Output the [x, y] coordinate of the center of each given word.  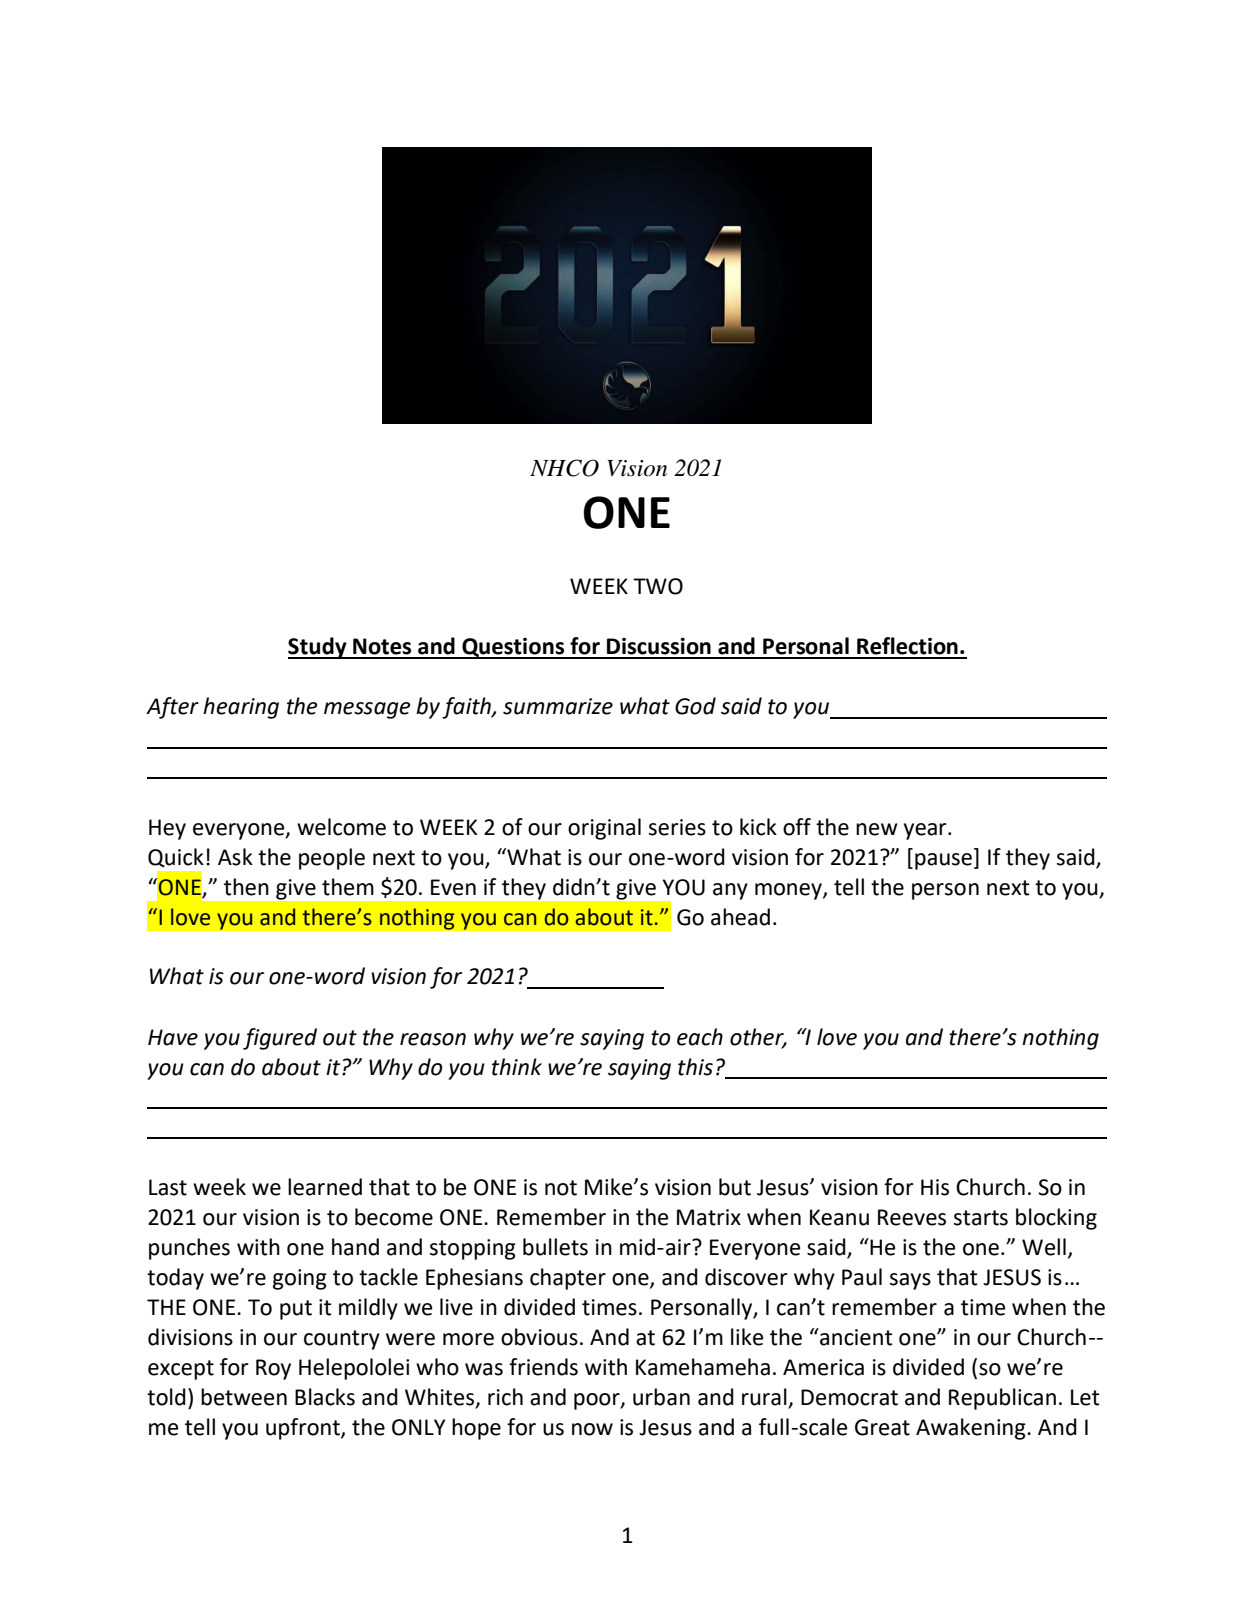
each [700, 1037]
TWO [658, 586]
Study [318, 648]
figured [280, 1039]
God [695, 706]
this [695, 1067]
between [244, 1397]
